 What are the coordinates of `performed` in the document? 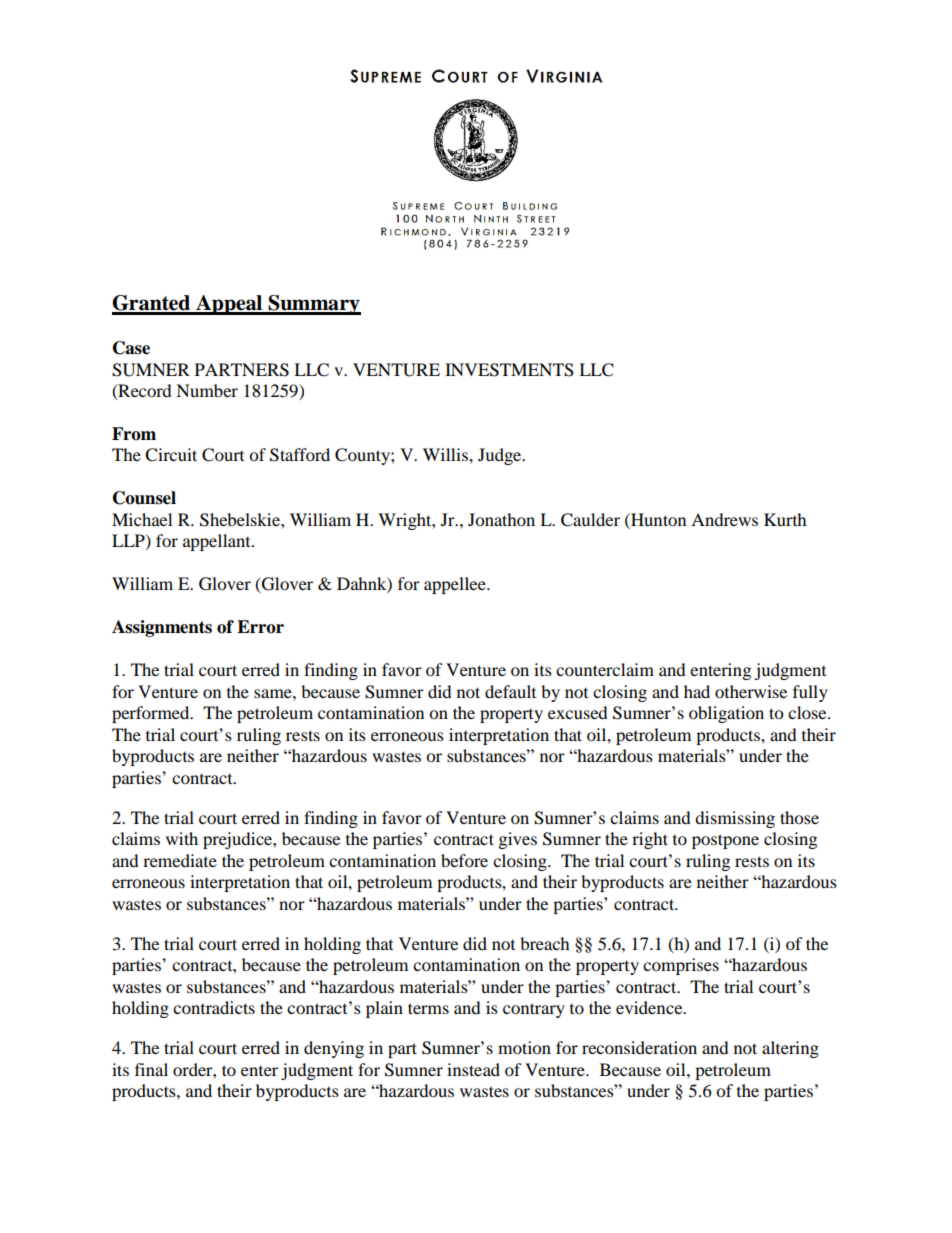 It's located at (152, 714).
